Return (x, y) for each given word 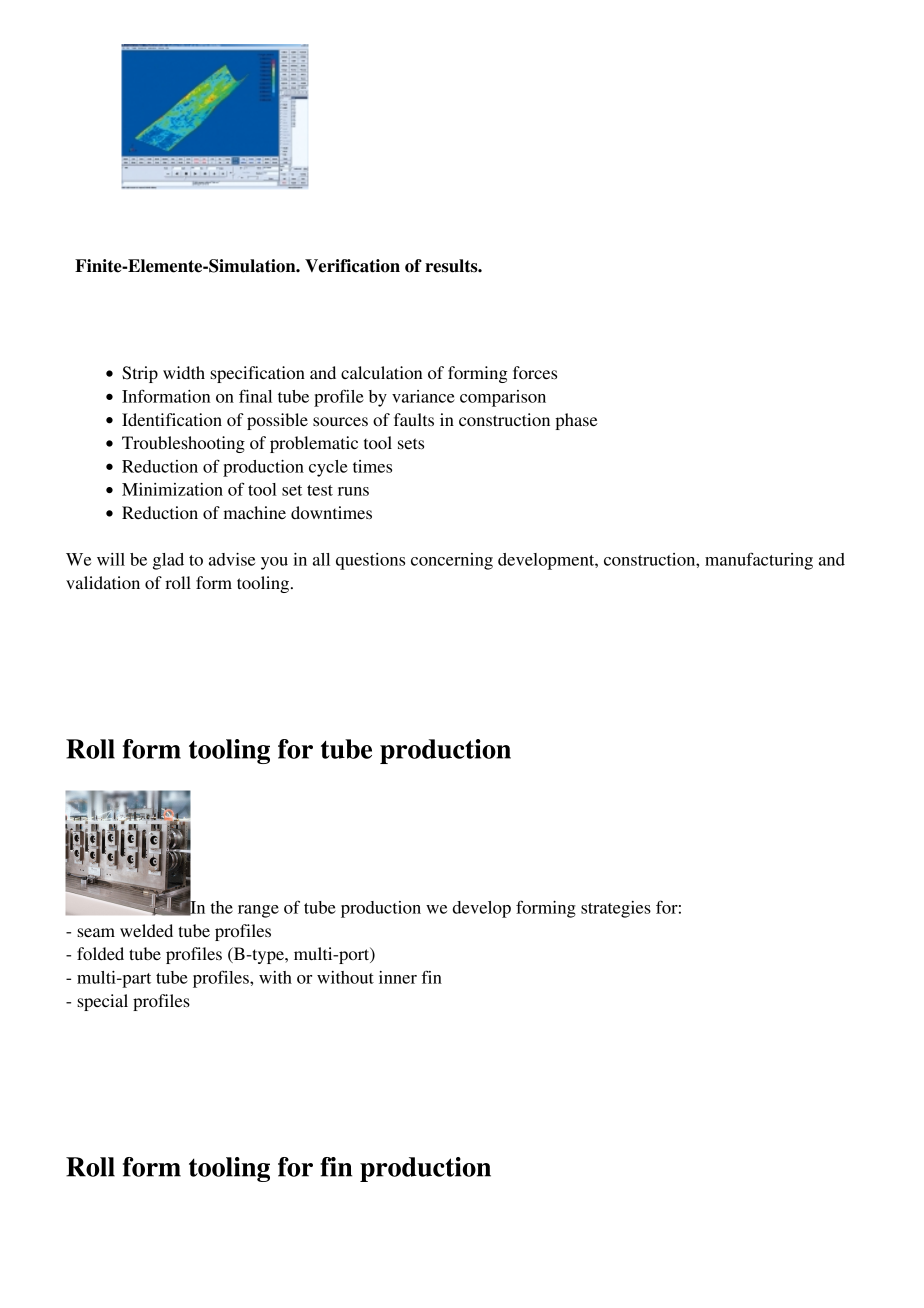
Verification (352, 266)
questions (370, 561)
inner (398, 977)
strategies (616, 909)
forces (535, 372)
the (221, 907)
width (184, 372)
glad (168, 561)
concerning (452, 561)
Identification (172, 419)
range (258, 911)
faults (414, 419)
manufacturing (759, 561)
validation (103, 582)
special (102, 1002)
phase (576, 421)
